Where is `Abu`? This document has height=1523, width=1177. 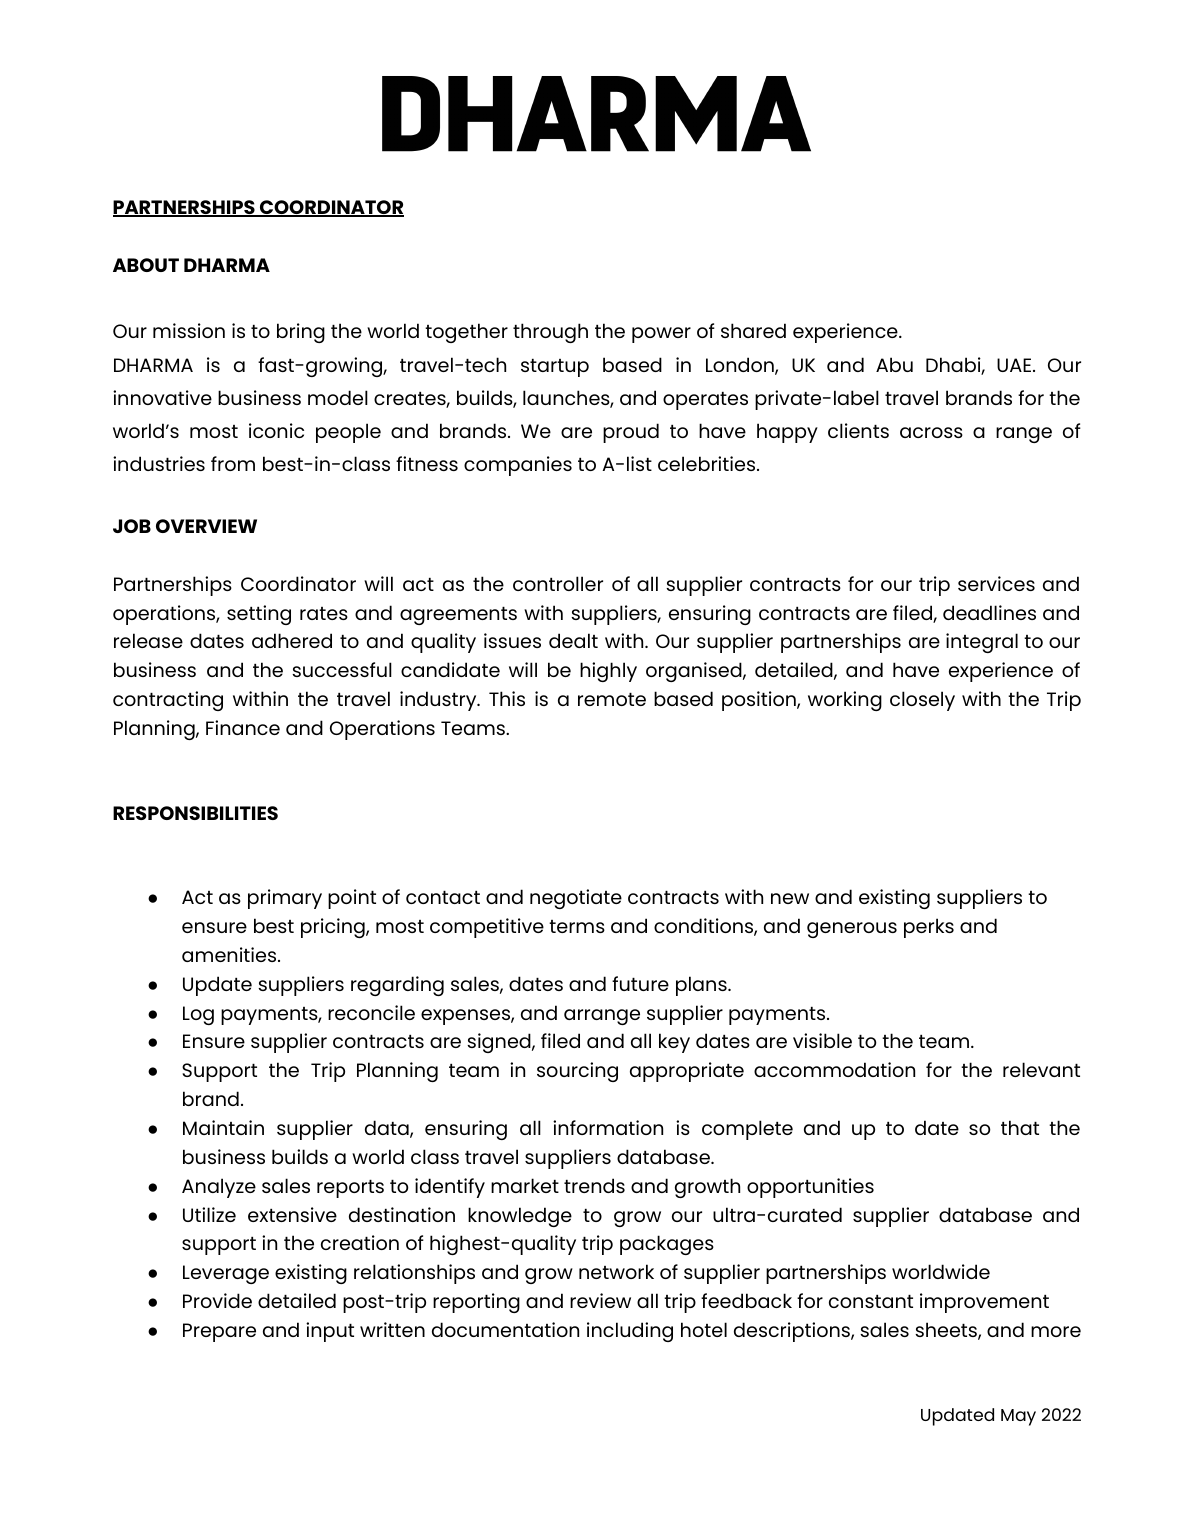 Abu is located at coordinates (894, 364).
